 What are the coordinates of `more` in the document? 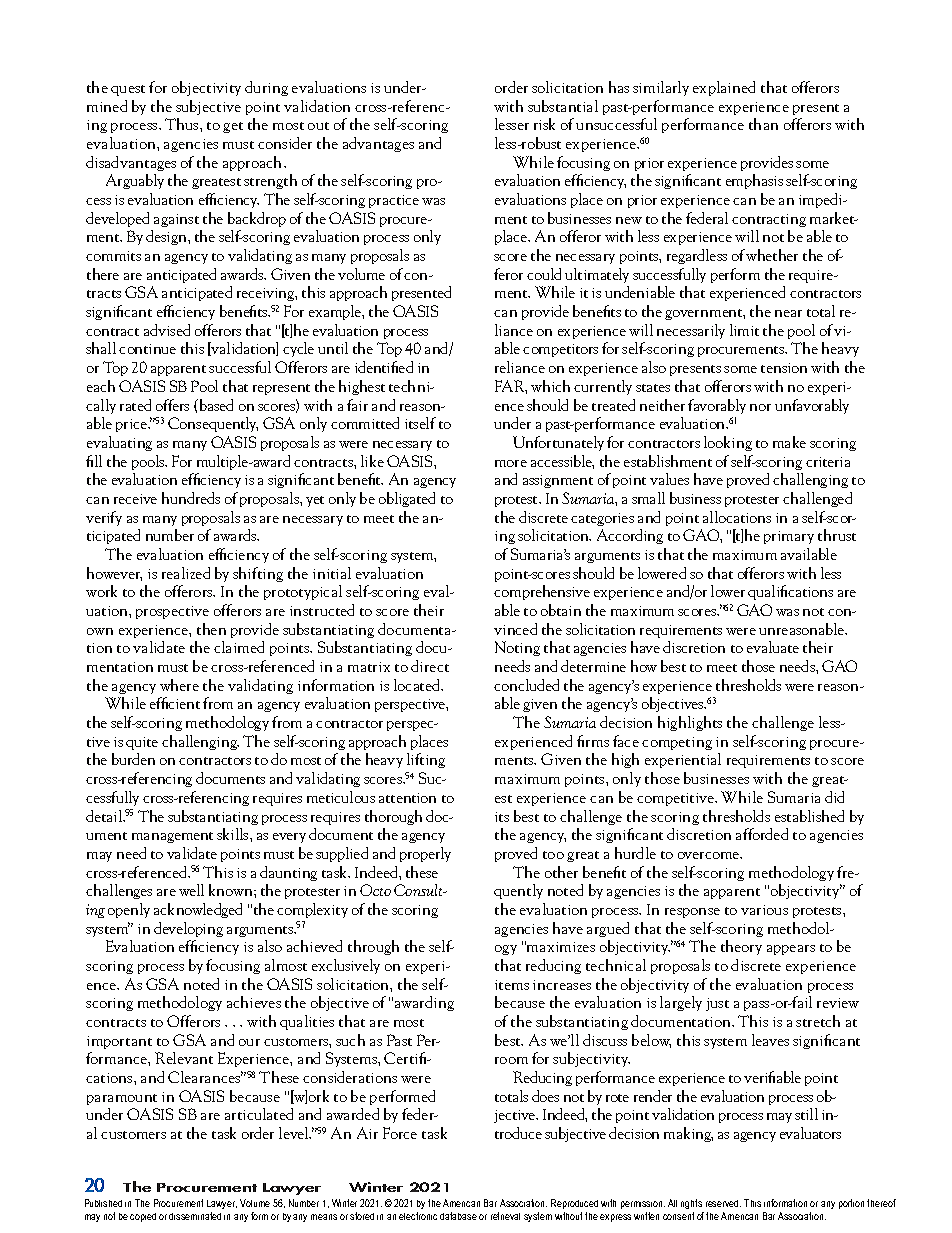 It's located at (511, 463).
